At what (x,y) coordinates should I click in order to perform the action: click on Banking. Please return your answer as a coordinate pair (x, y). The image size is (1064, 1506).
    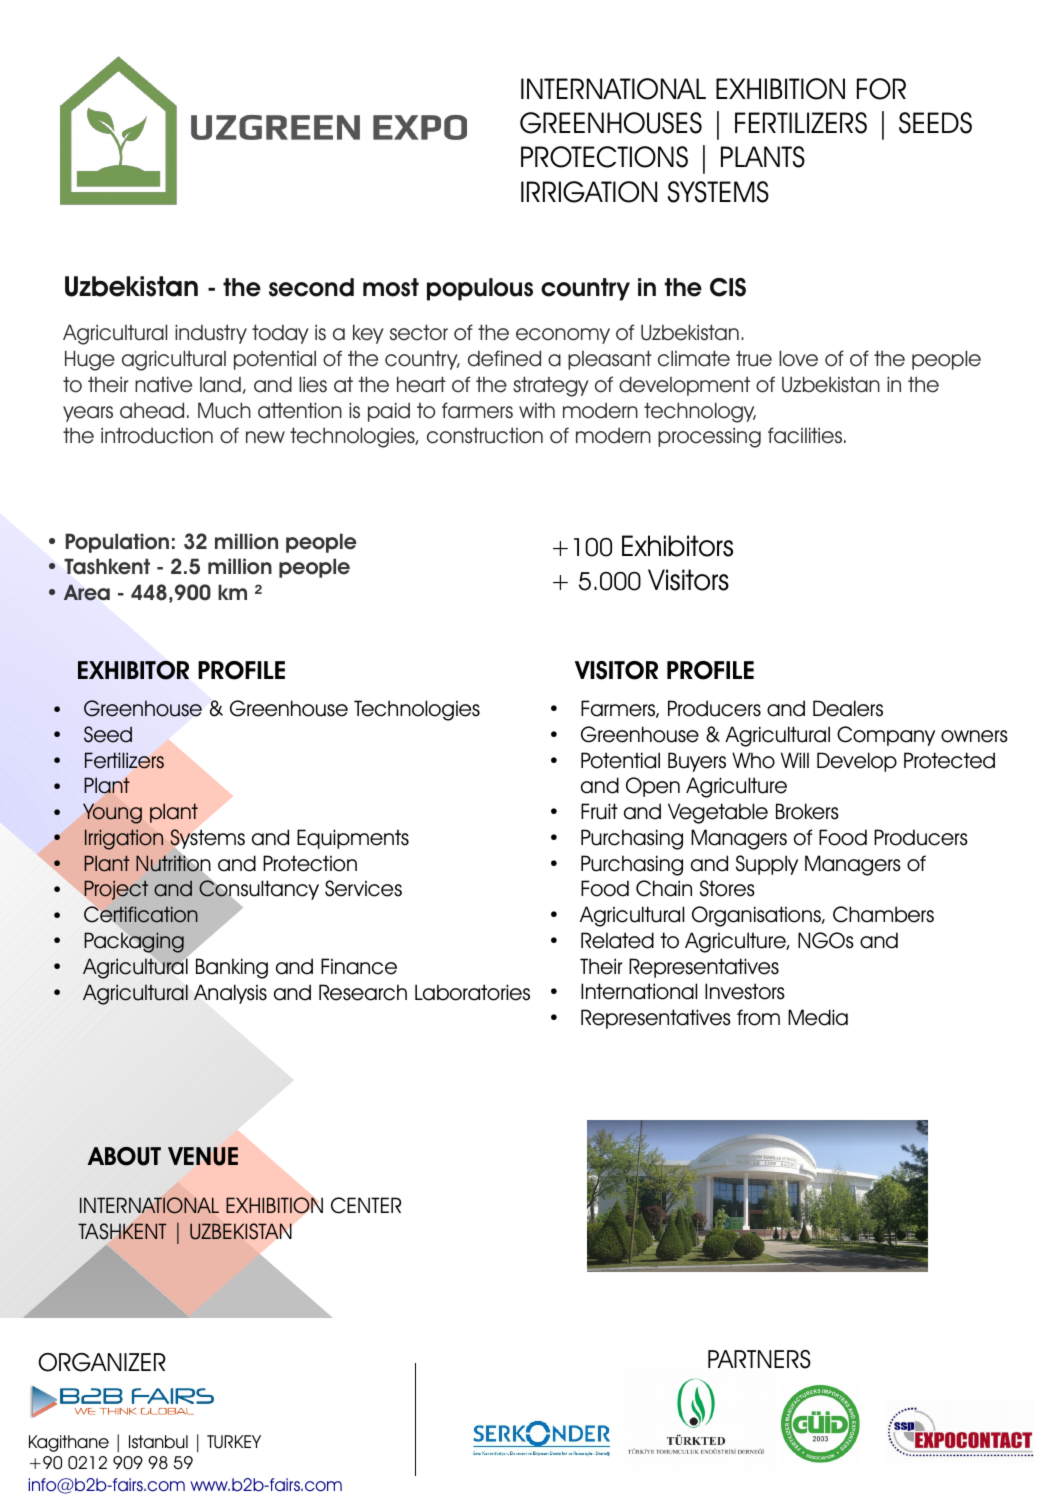
    Looking at the image, I should click on (232, 968).
